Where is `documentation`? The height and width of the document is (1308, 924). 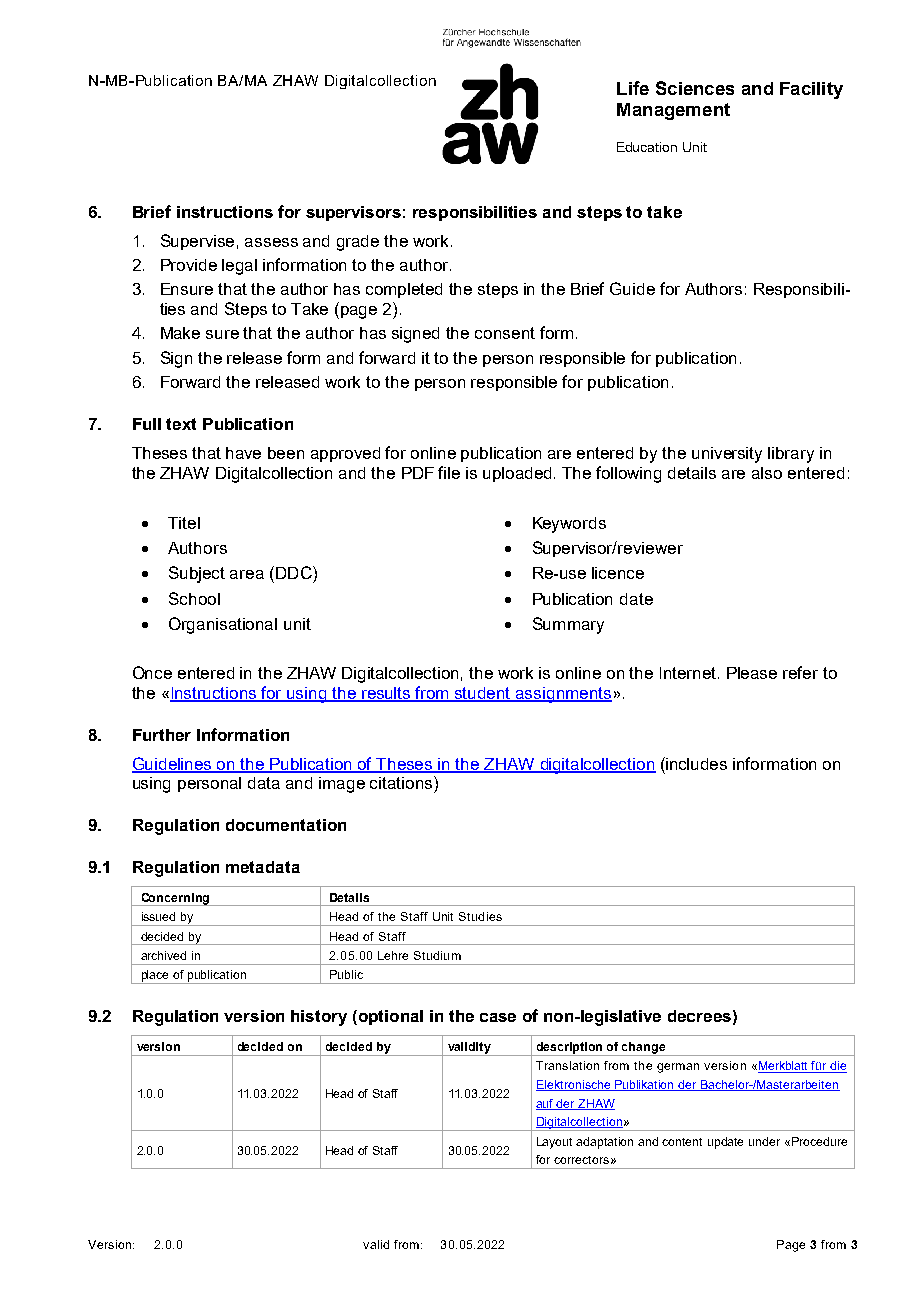
documentation is located at coordinates (286, 825).
